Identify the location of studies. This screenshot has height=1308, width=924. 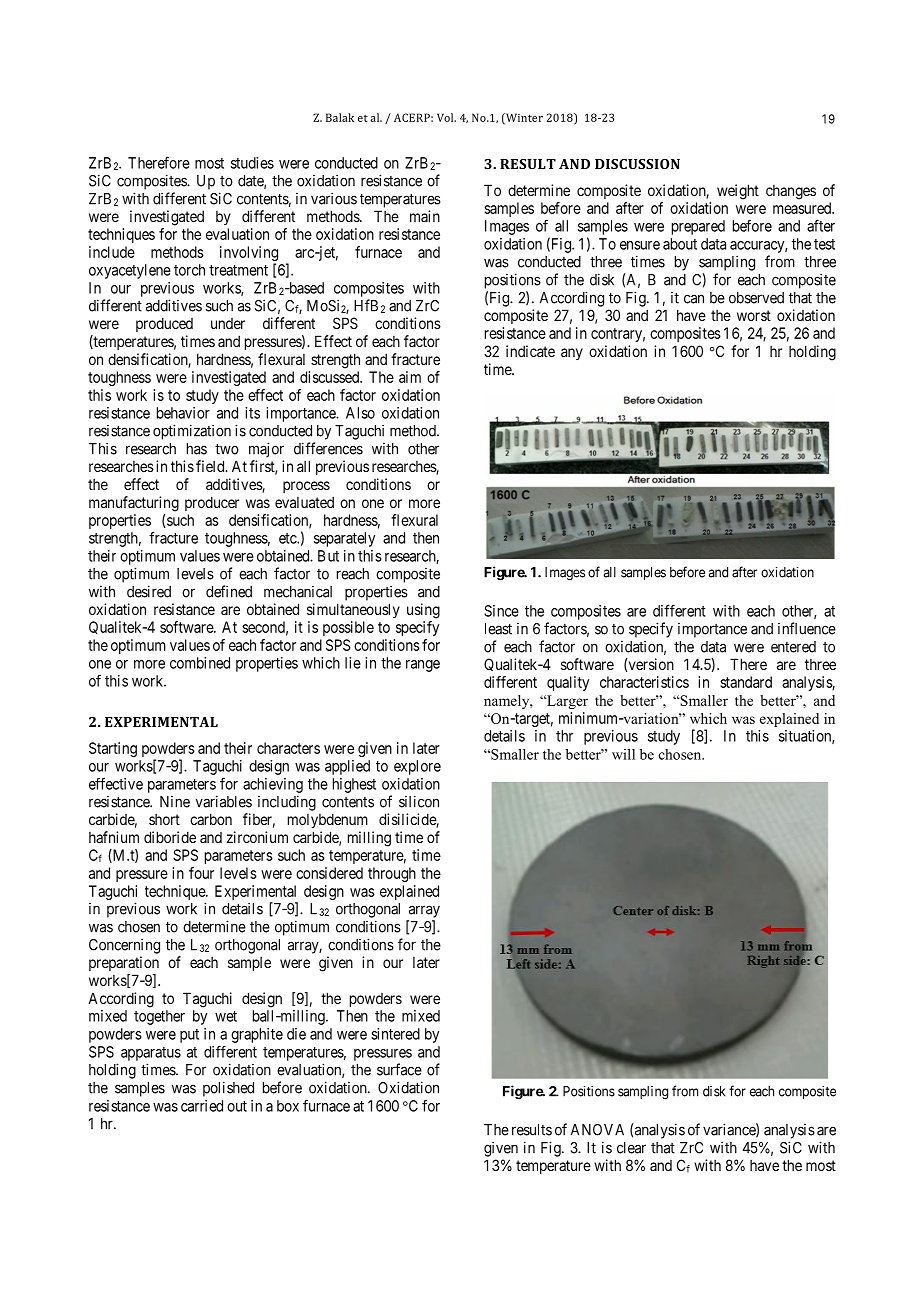
(252, 163).
